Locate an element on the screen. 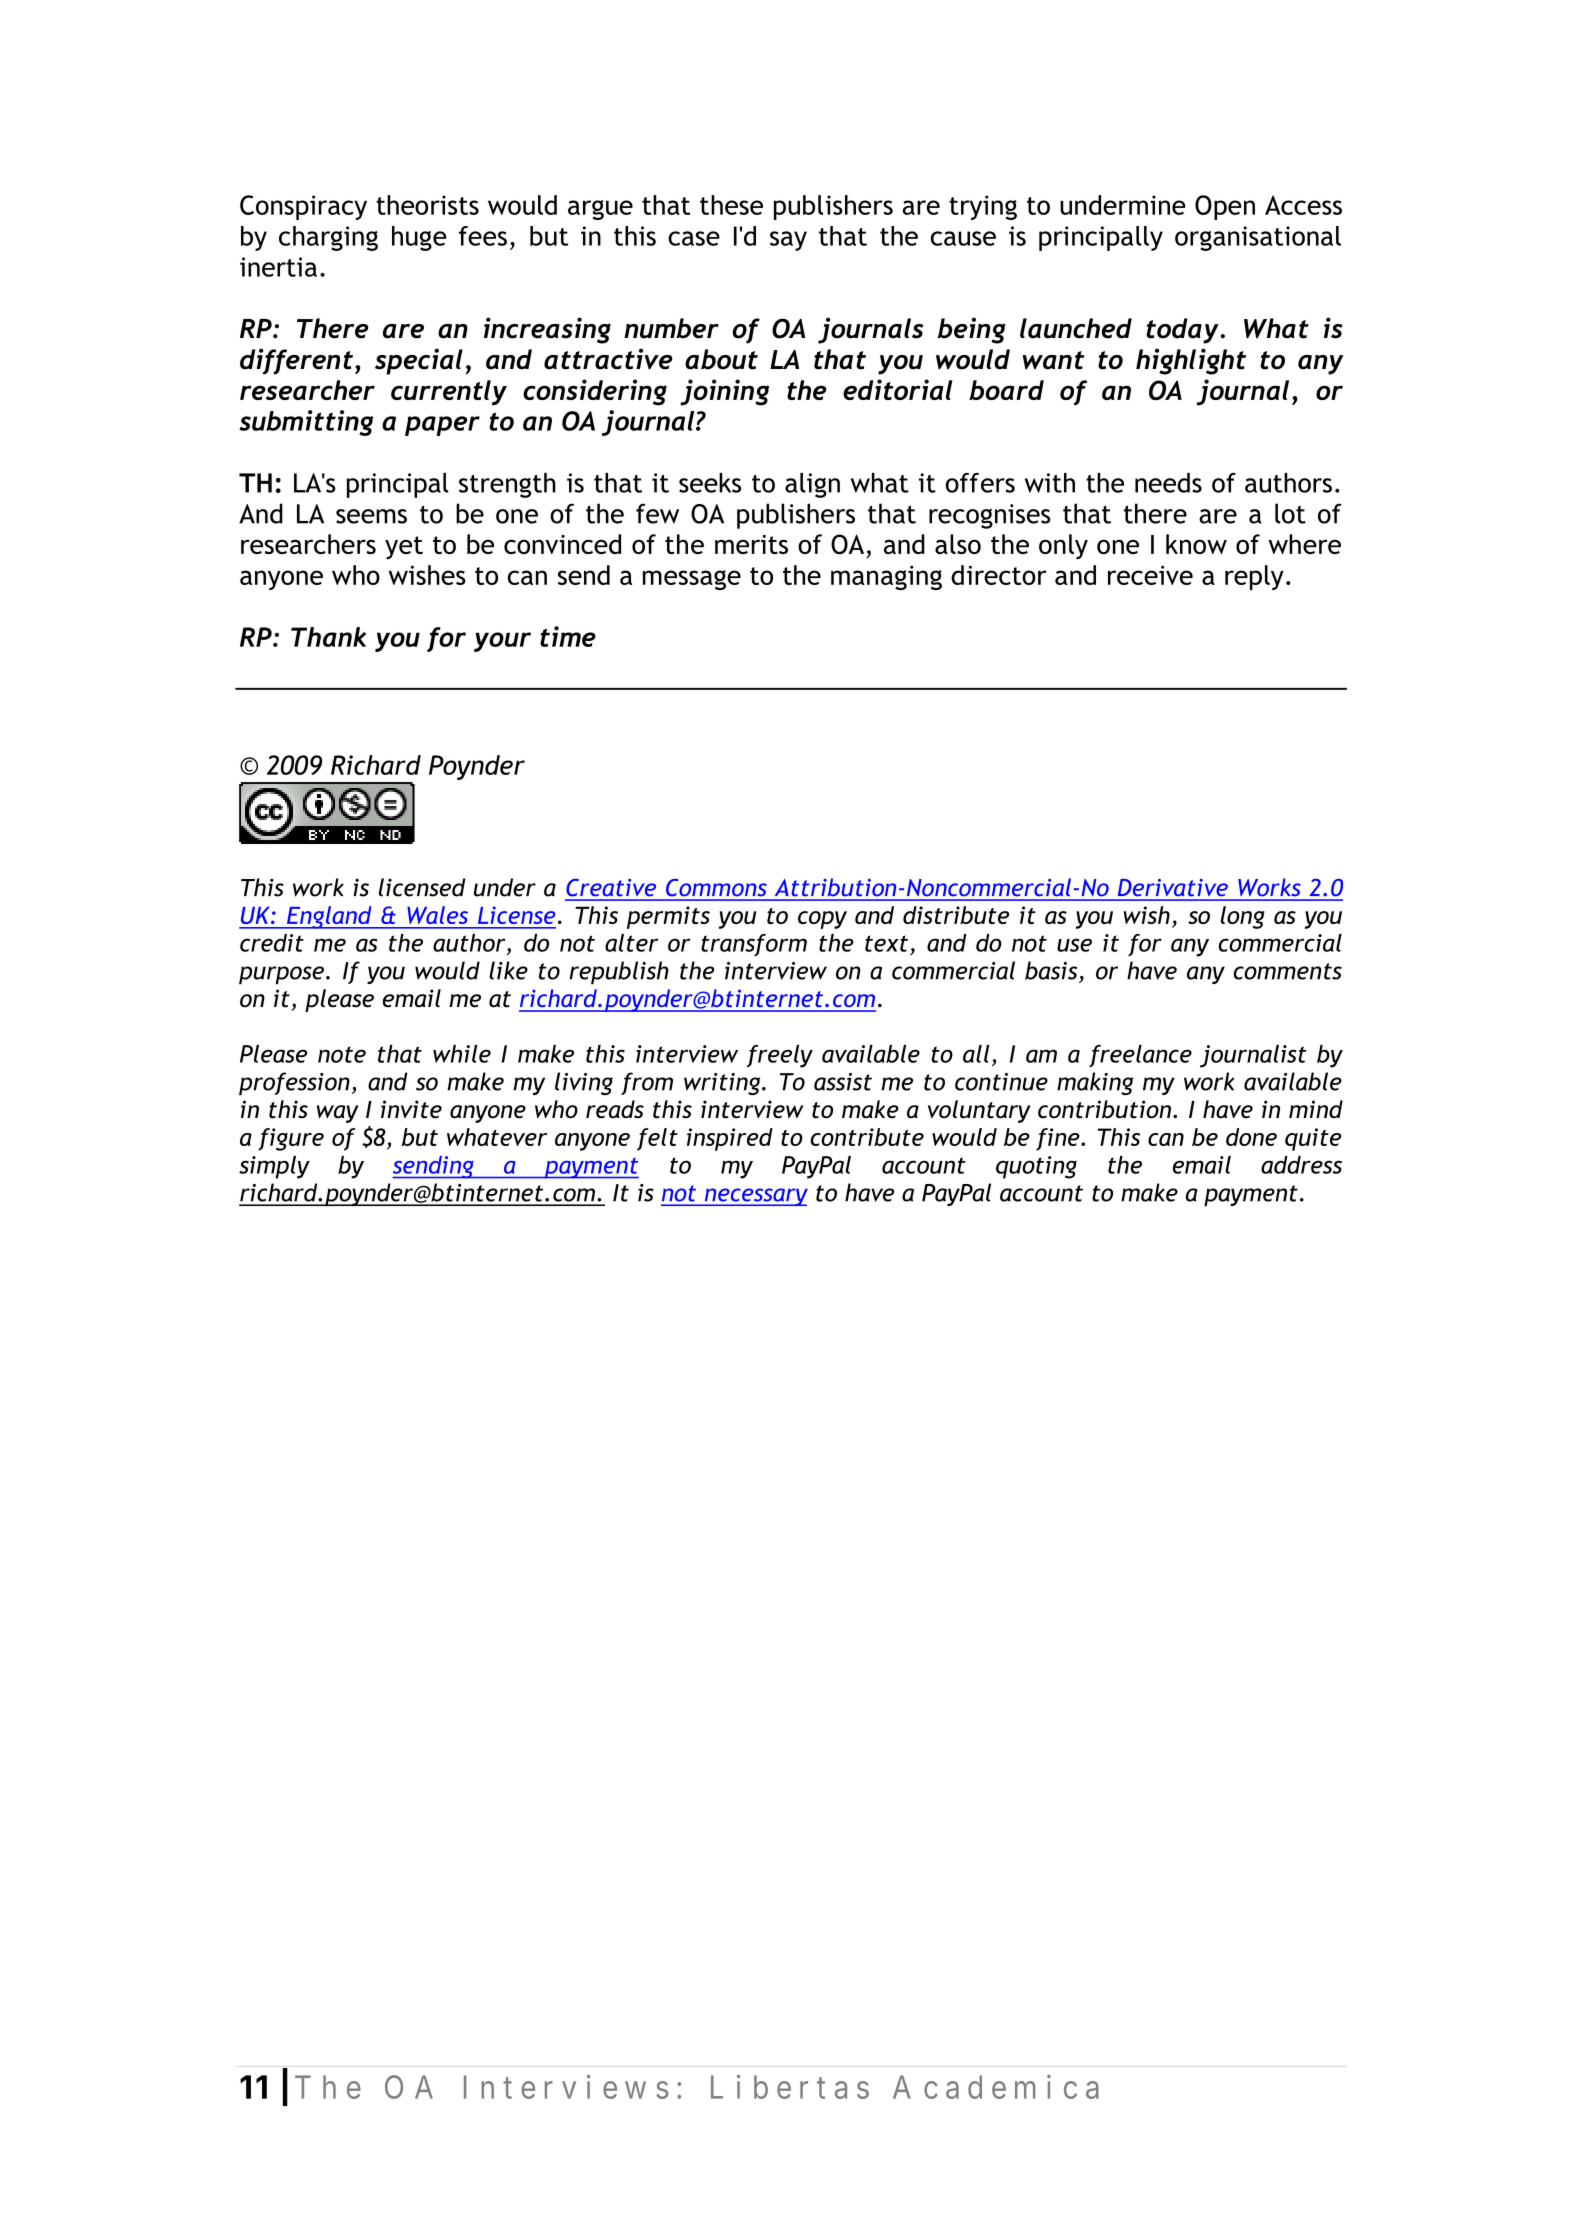  long is located at coordinates (1243, 917).
